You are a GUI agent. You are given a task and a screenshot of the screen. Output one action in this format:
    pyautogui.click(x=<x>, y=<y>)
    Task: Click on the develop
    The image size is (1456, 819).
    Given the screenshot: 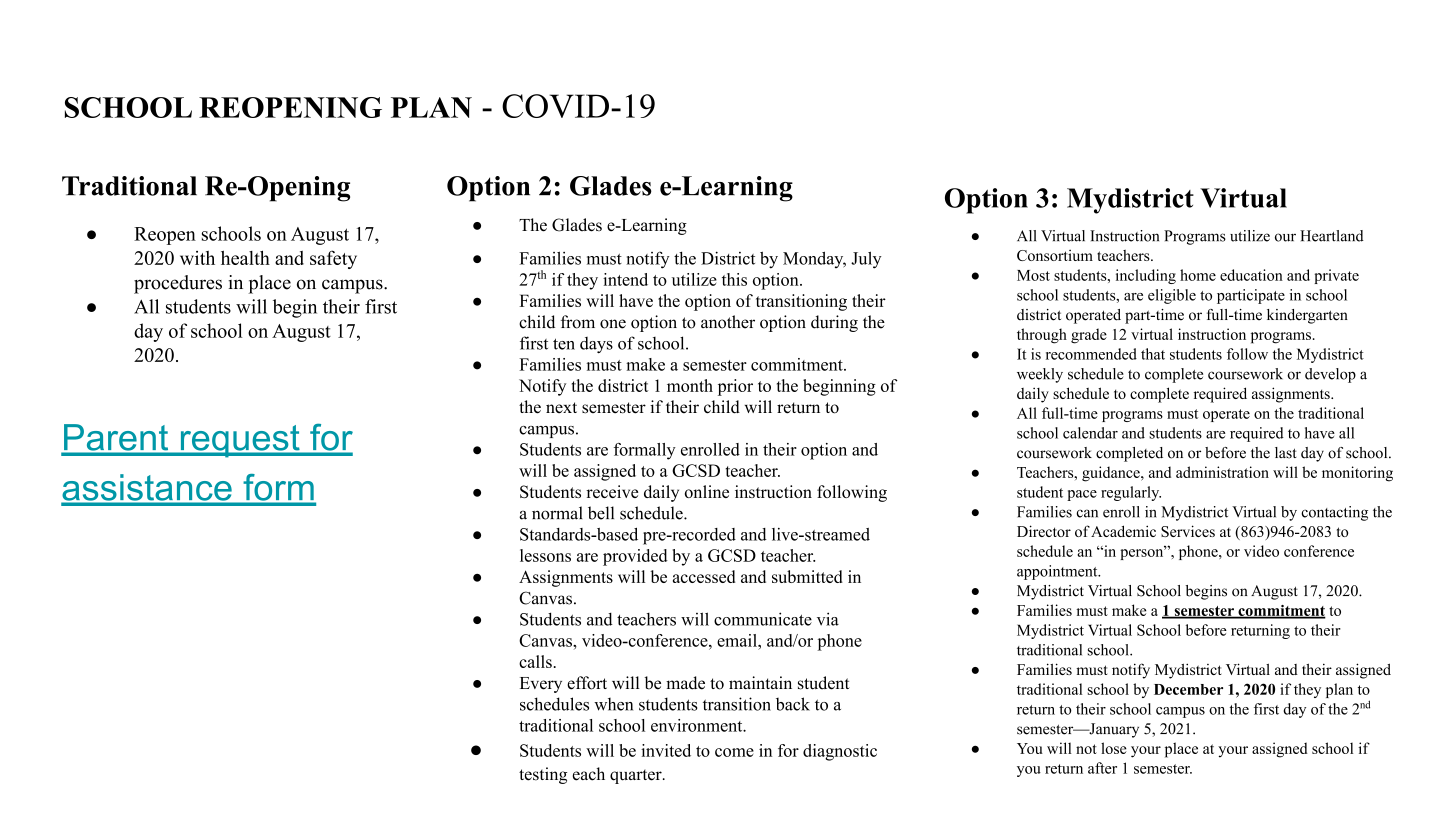 What is the action you would take?
    pyautogui.click(x=1330, y=375)
